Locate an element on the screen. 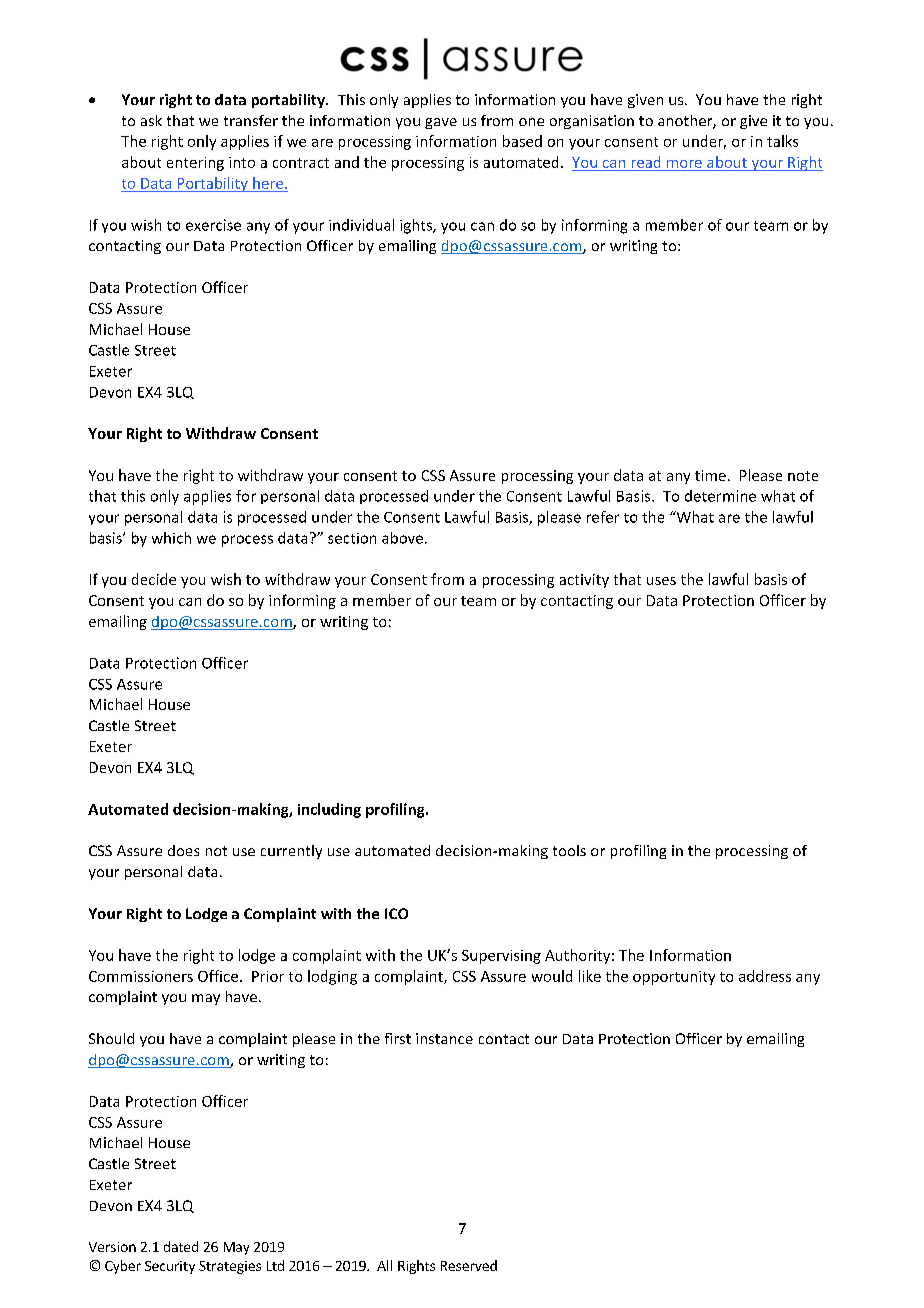 The height and width of the screenshot is (1308, 924). entering is located at coordinates (195, 164).
